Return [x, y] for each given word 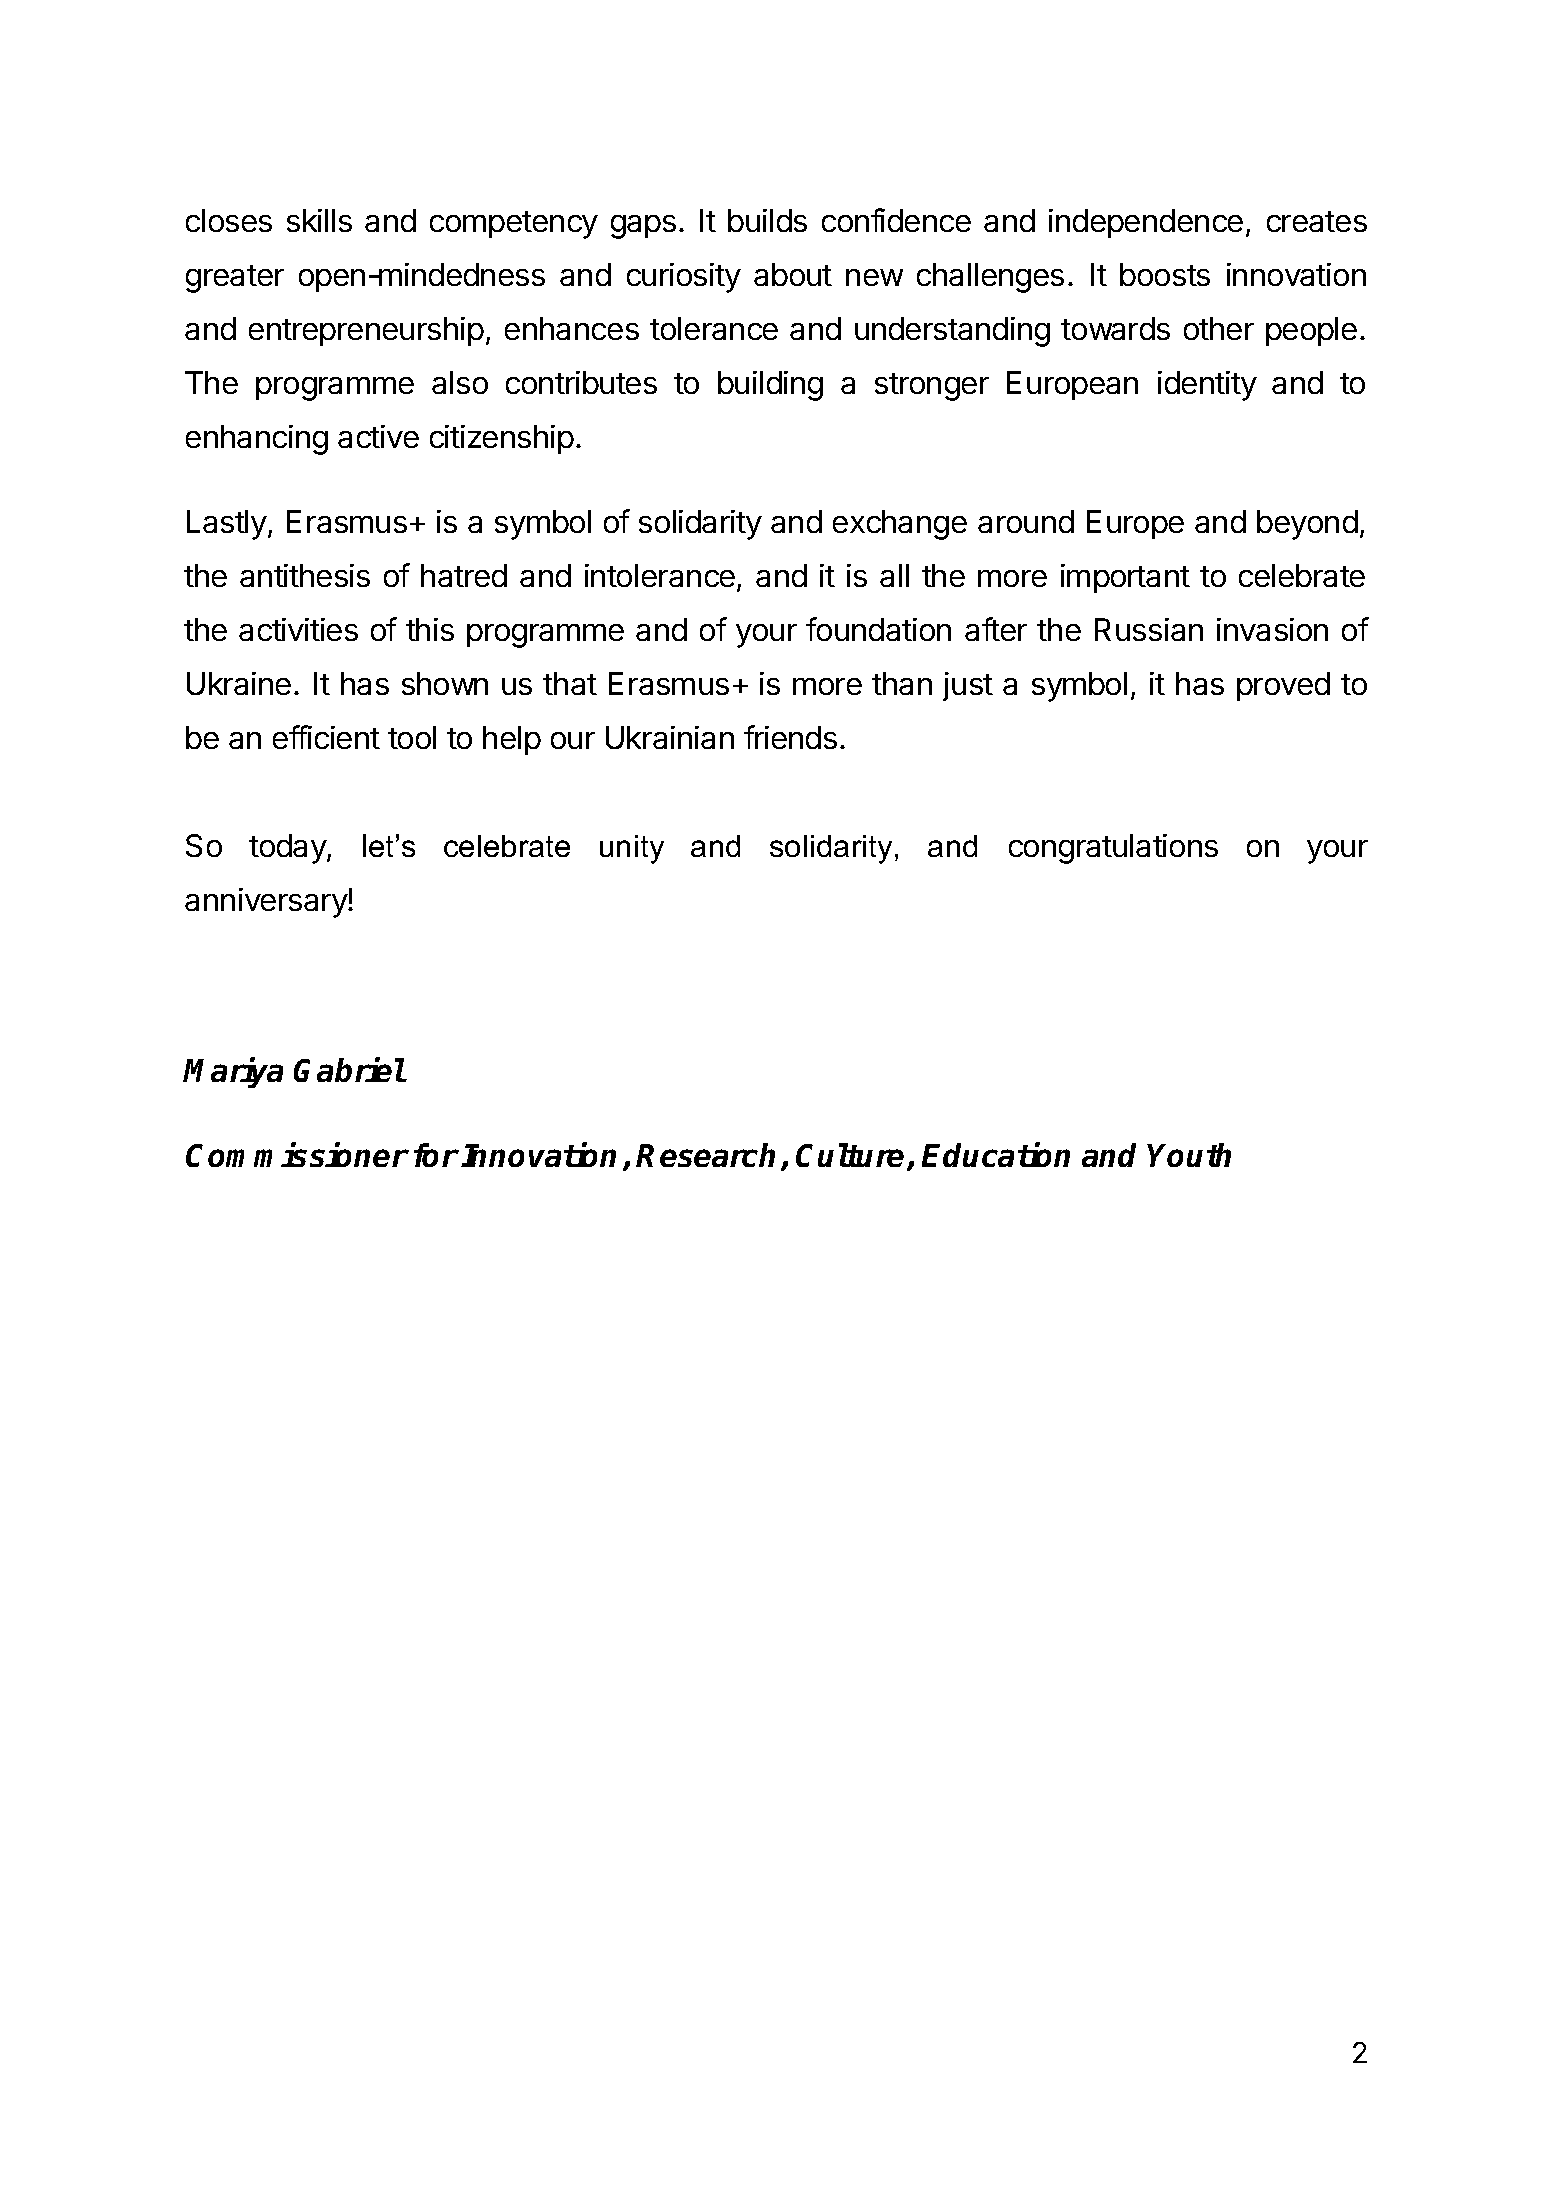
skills [319, 220]
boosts [1165, 274]
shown [445, 683]
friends [790, 737]
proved [1283, 686]
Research [705, 1155]
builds [767, 220]
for [436, 1155]
